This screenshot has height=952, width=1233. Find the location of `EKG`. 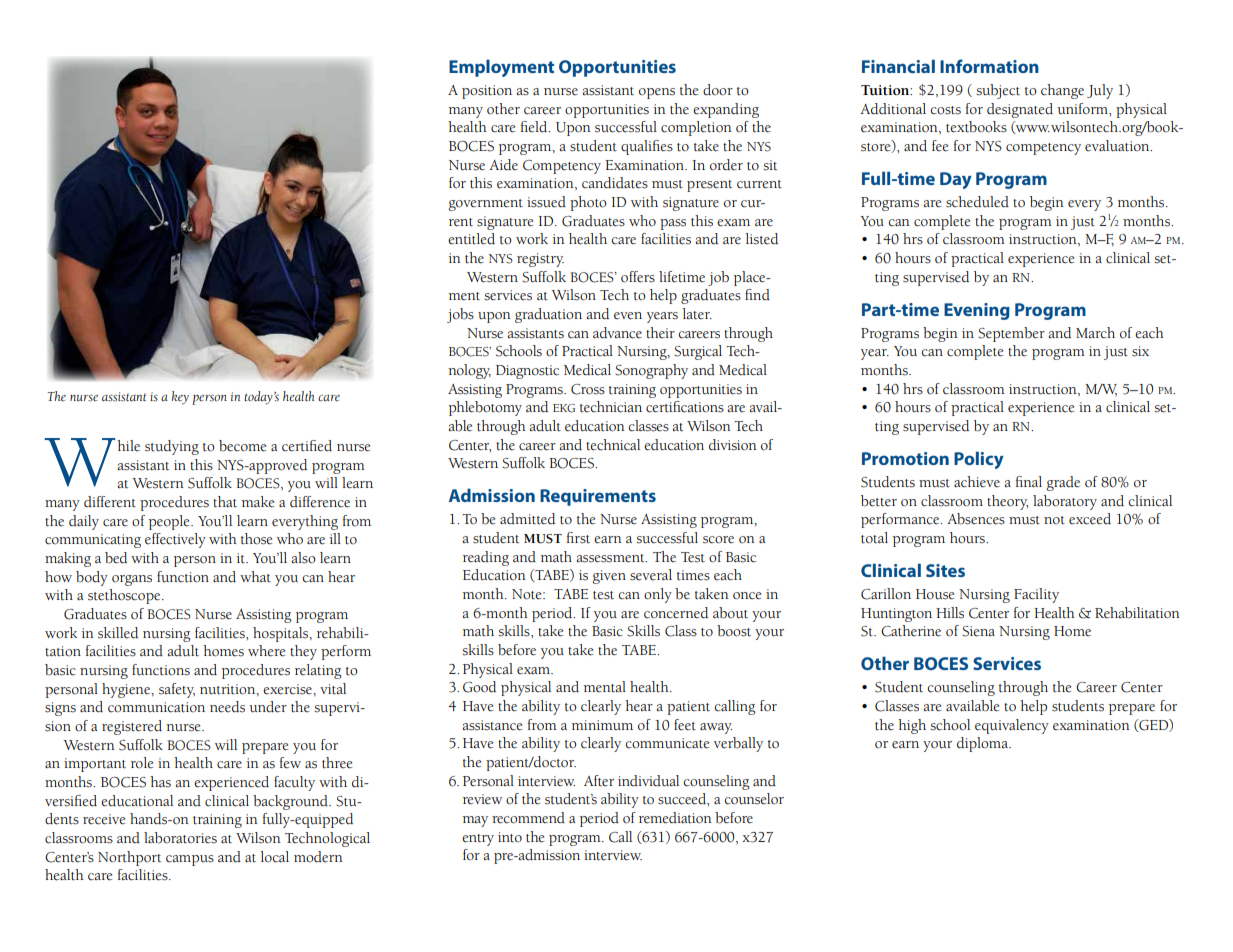

EKG is located at coordinates (564, 408).
